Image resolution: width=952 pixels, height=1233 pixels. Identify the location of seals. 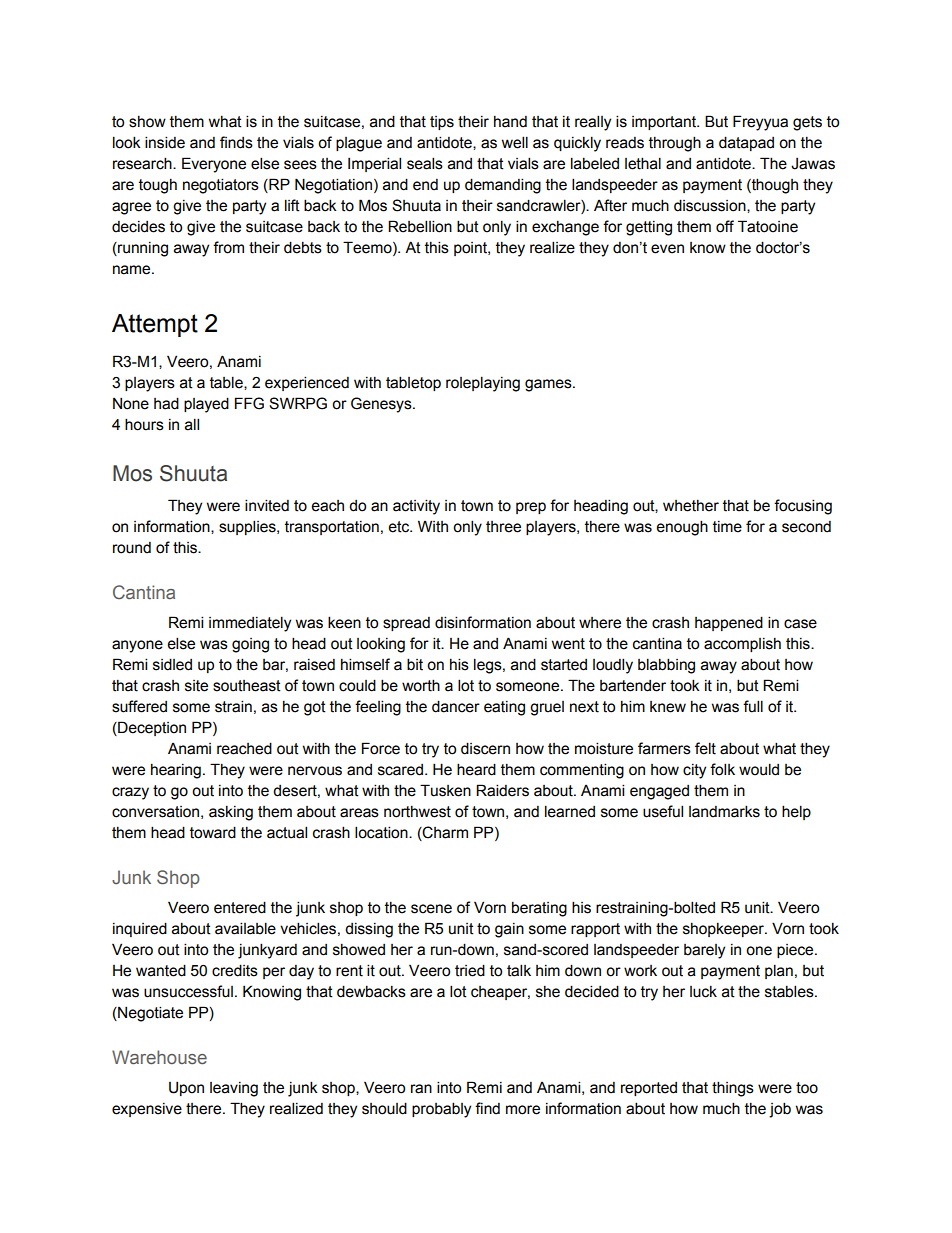
(425, 163).
